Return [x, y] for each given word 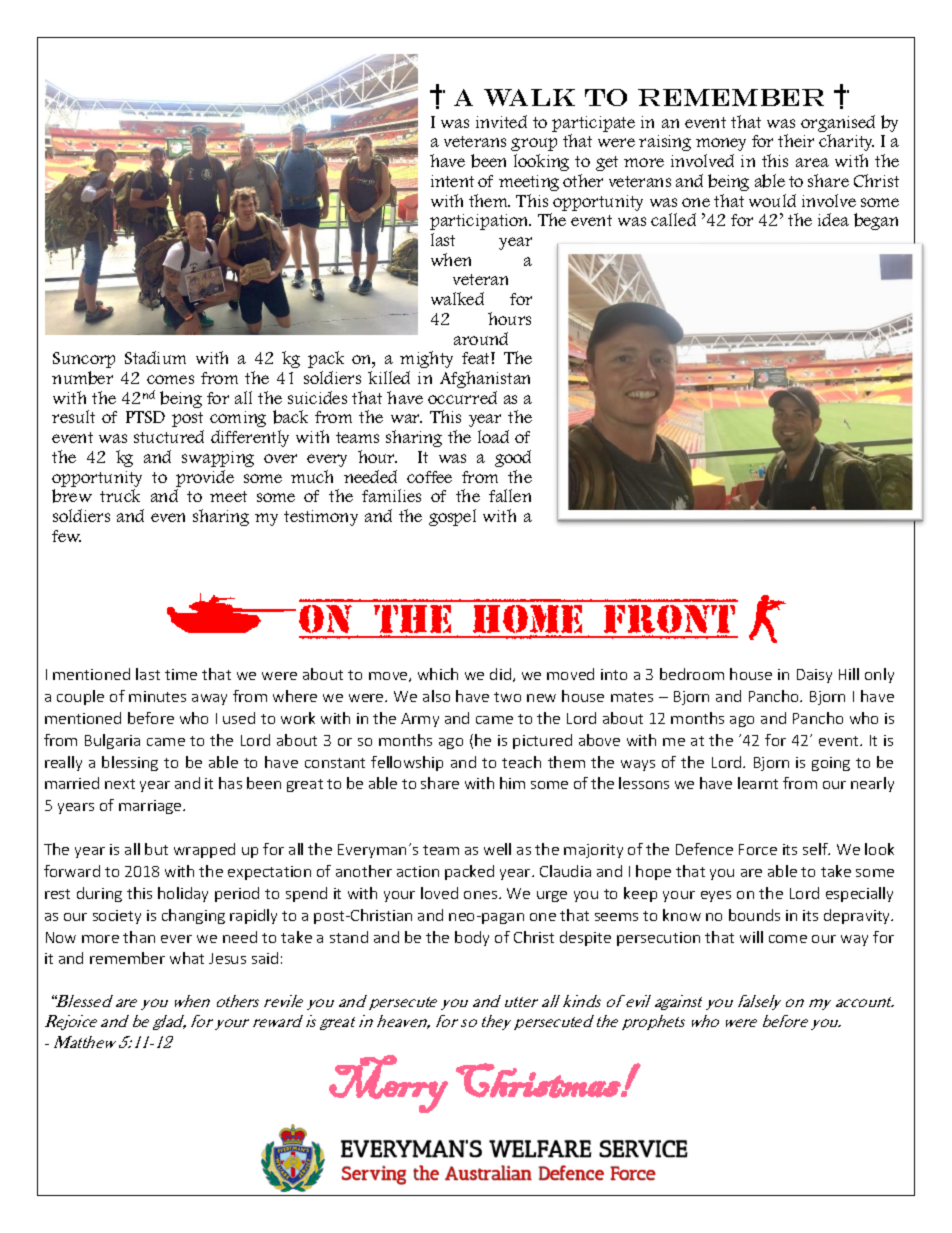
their [796, 140]
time [181, 674]
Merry [388, 1084]
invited [501, 121]
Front [670, 619]
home [529, 619]
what [187, 958]
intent [452, 181]
